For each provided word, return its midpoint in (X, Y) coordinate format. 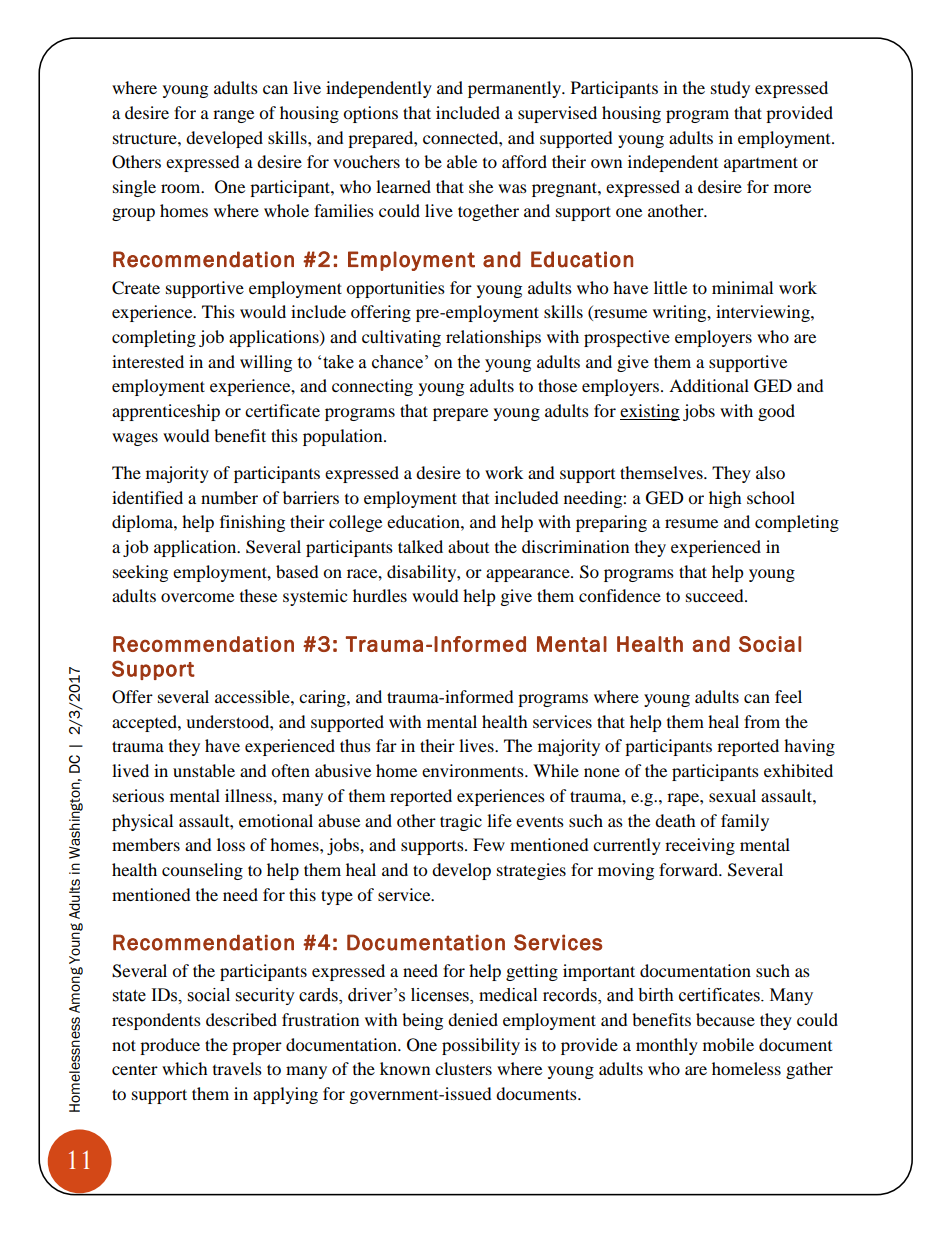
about (468, 546)
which (185, 1068)
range (233, 116)
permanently (516, 89)
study (730, 89)
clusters (463, 1068)
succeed (716, 595)
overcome (197, 597)
